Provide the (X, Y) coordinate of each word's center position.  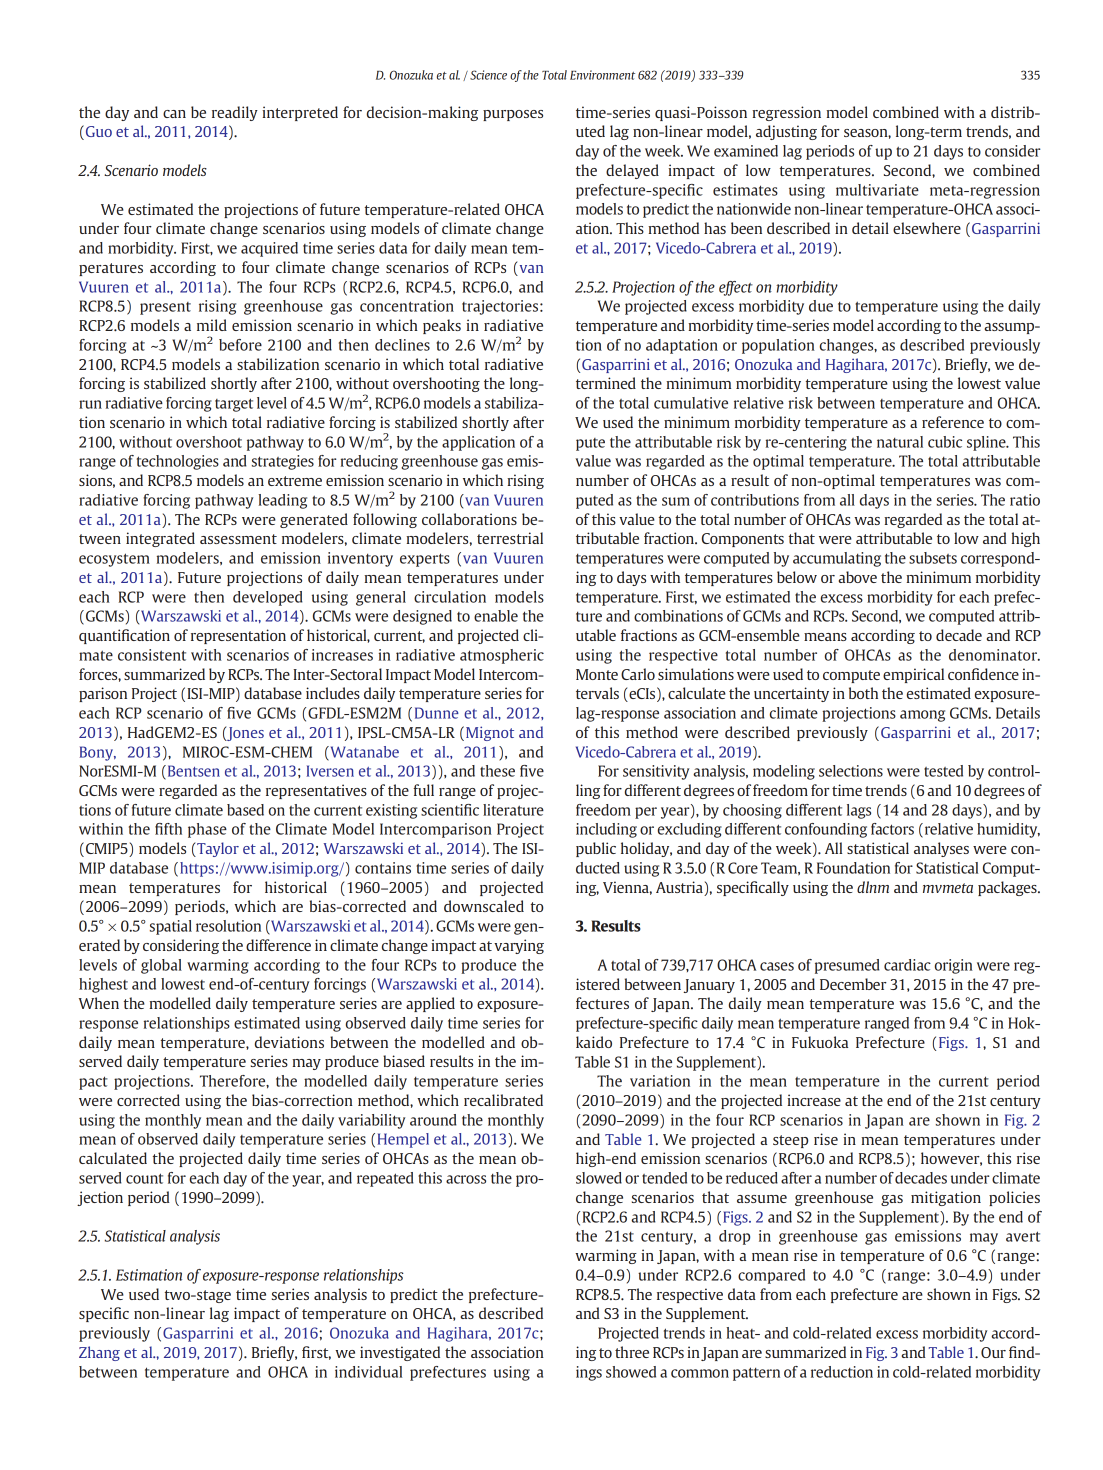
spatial (171, 927)
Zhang (99, 1353)
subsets (933, 558)
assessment (238, 539)
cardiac (907, 965)
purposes (513, 115)
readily (235, 113)
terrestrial (510, 538)
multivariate (877, 190)
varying (519, 946)
